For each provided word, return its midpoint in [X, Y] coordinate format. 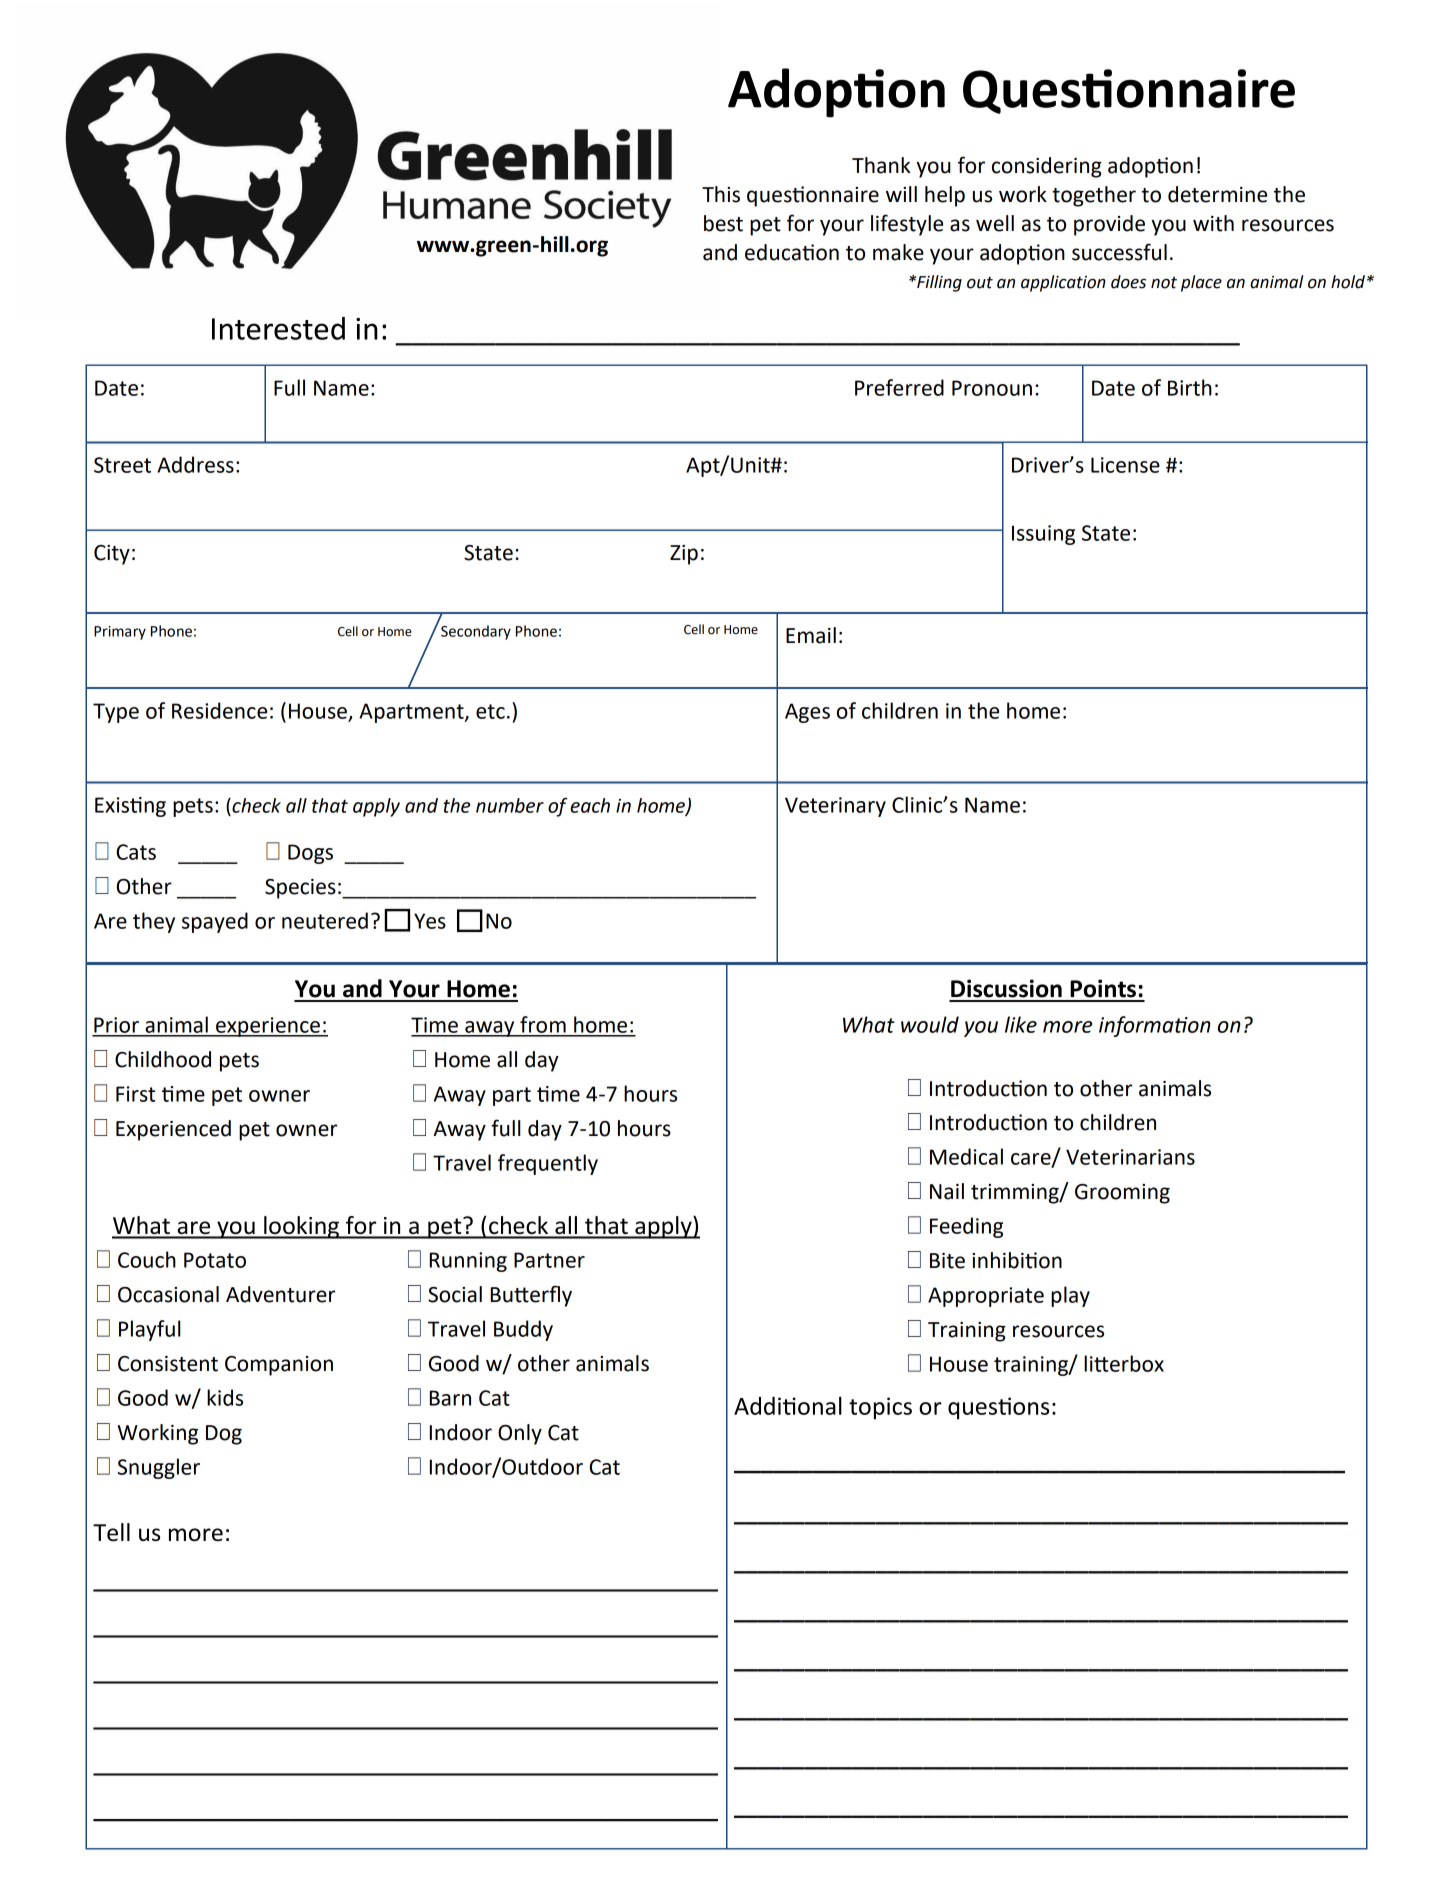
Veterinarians [1130, 1157]
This [721, 194]
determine [1217, 194]
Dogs [310, 854]
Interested [278, 328]
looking [301, 1227]
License [1125, 465]
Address [195, 464]
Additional [788, 1405]
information [1155, 1026]
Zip [684, 555]
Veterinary [835, 807]
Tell [111, 1532]
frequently [548, 1164]
